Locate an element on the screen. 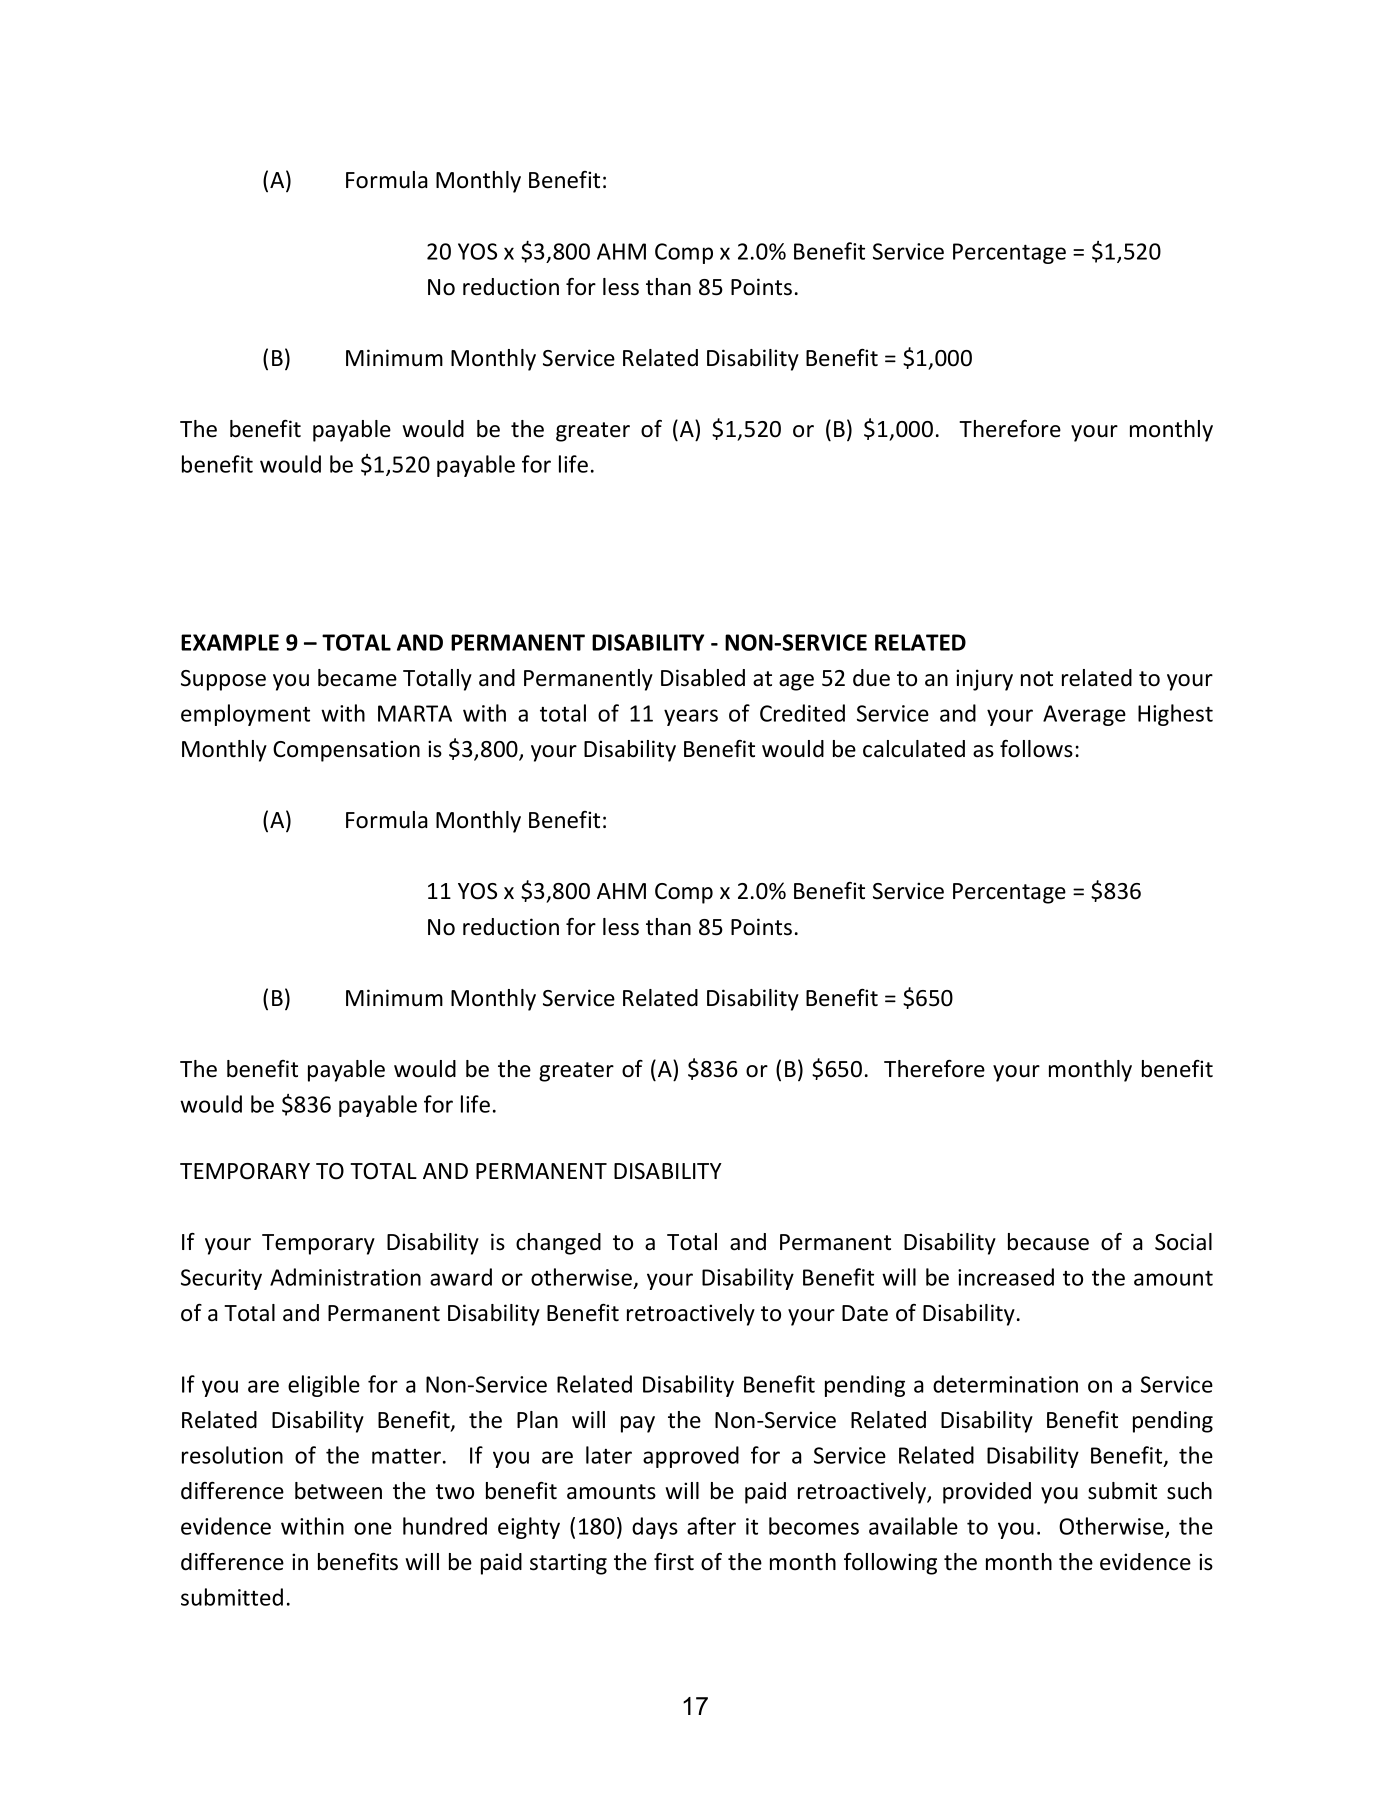 The width and height of the screenshot is (1394, 1805). became is located at coordinates (357, 678).
